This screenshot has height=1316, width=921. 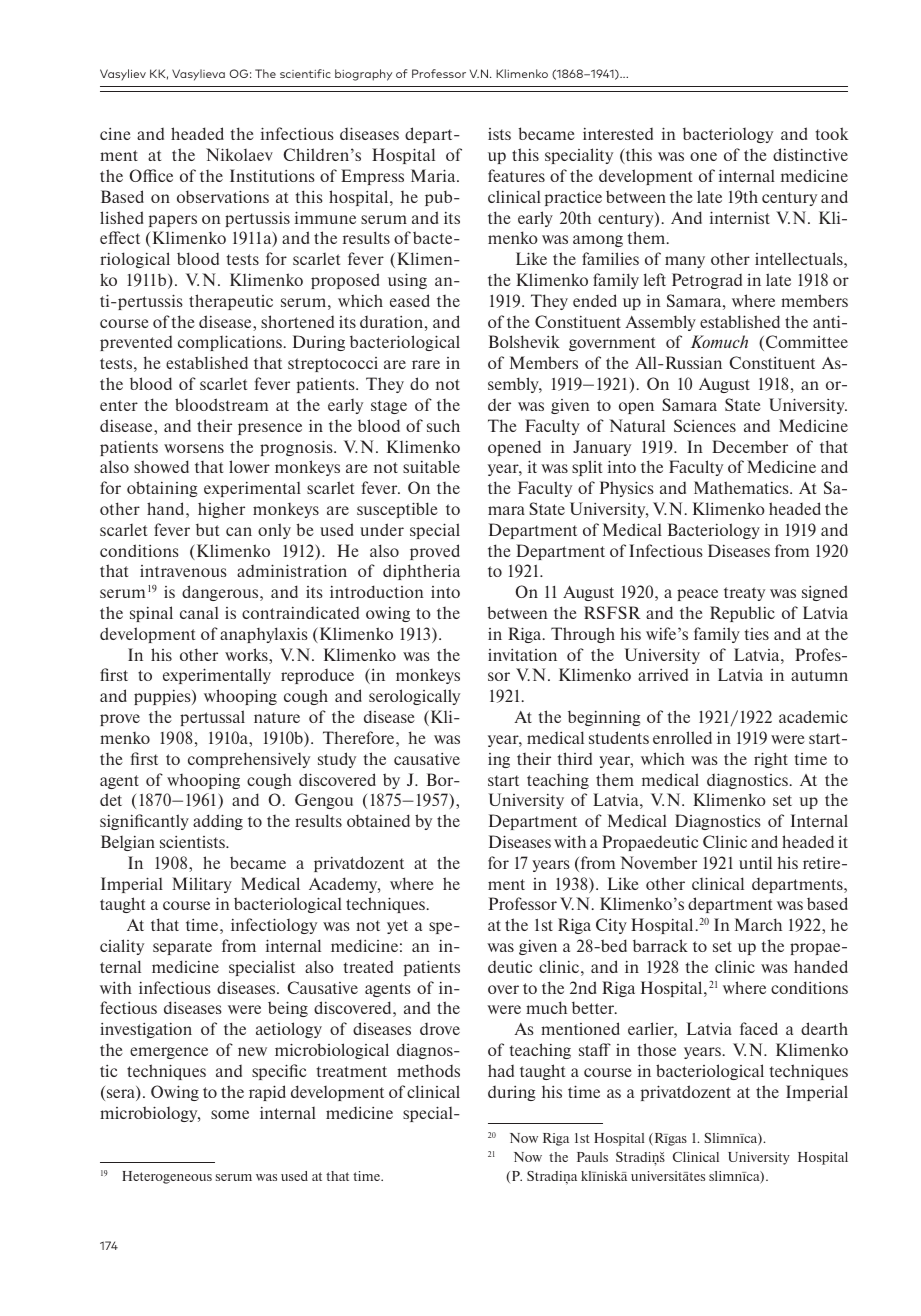 What do you see at coordinates (434, 175) in the screenshot?
I see `Maria` at bounding box center [434, 175].
